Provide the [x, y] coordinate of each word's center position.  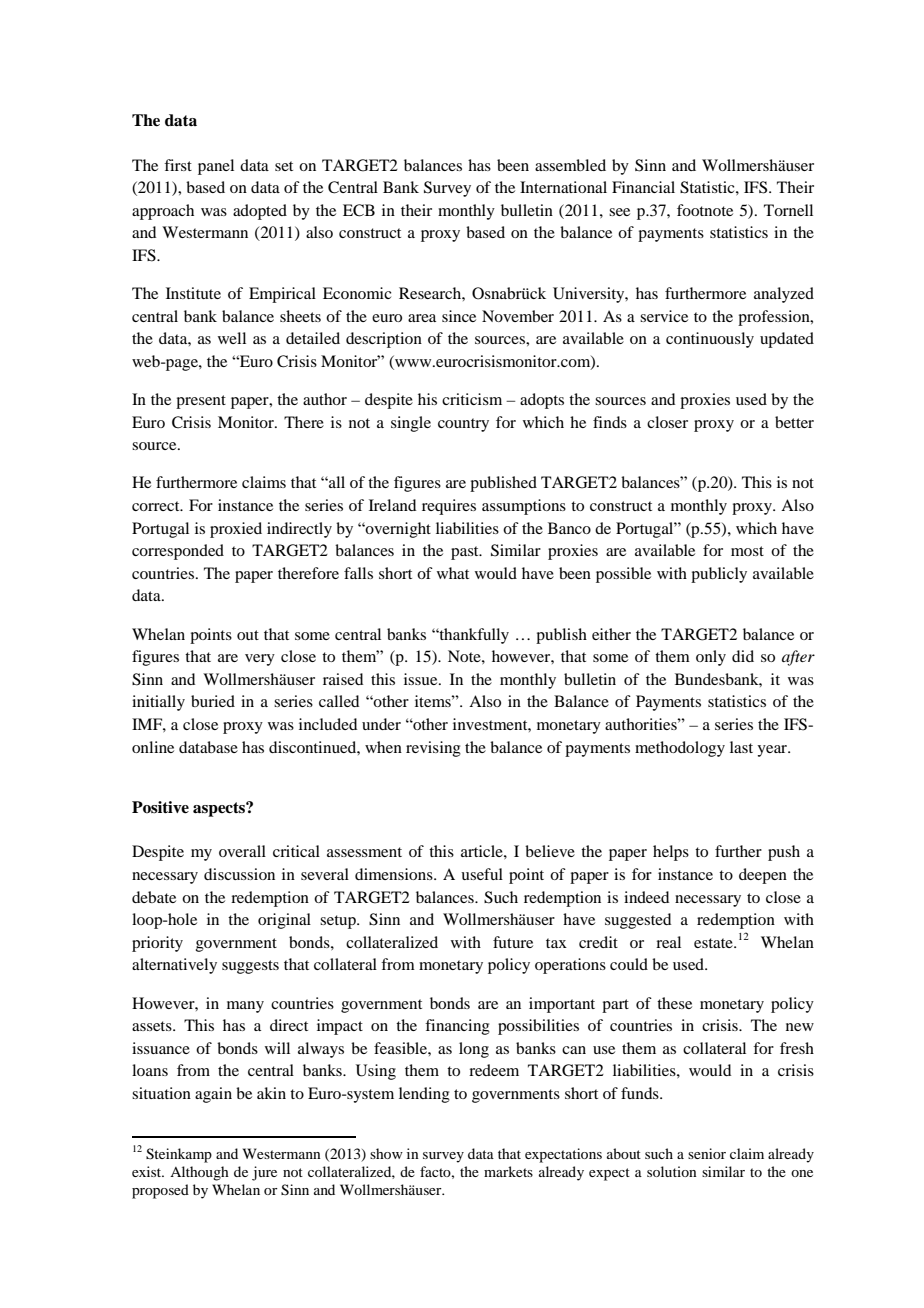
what [453, 573]
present [201, 402]
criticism [472, 399]
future [513, 942]
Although [199, 1173]
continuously [710, 340]
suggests [250, 967]
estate [714, 943]
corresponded [178, 552]
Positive [160, 807]
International [563, 187]
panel [216, 167]
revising [433, 749]
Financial [643, 187]
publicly [719, 575]
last [741, 747]
